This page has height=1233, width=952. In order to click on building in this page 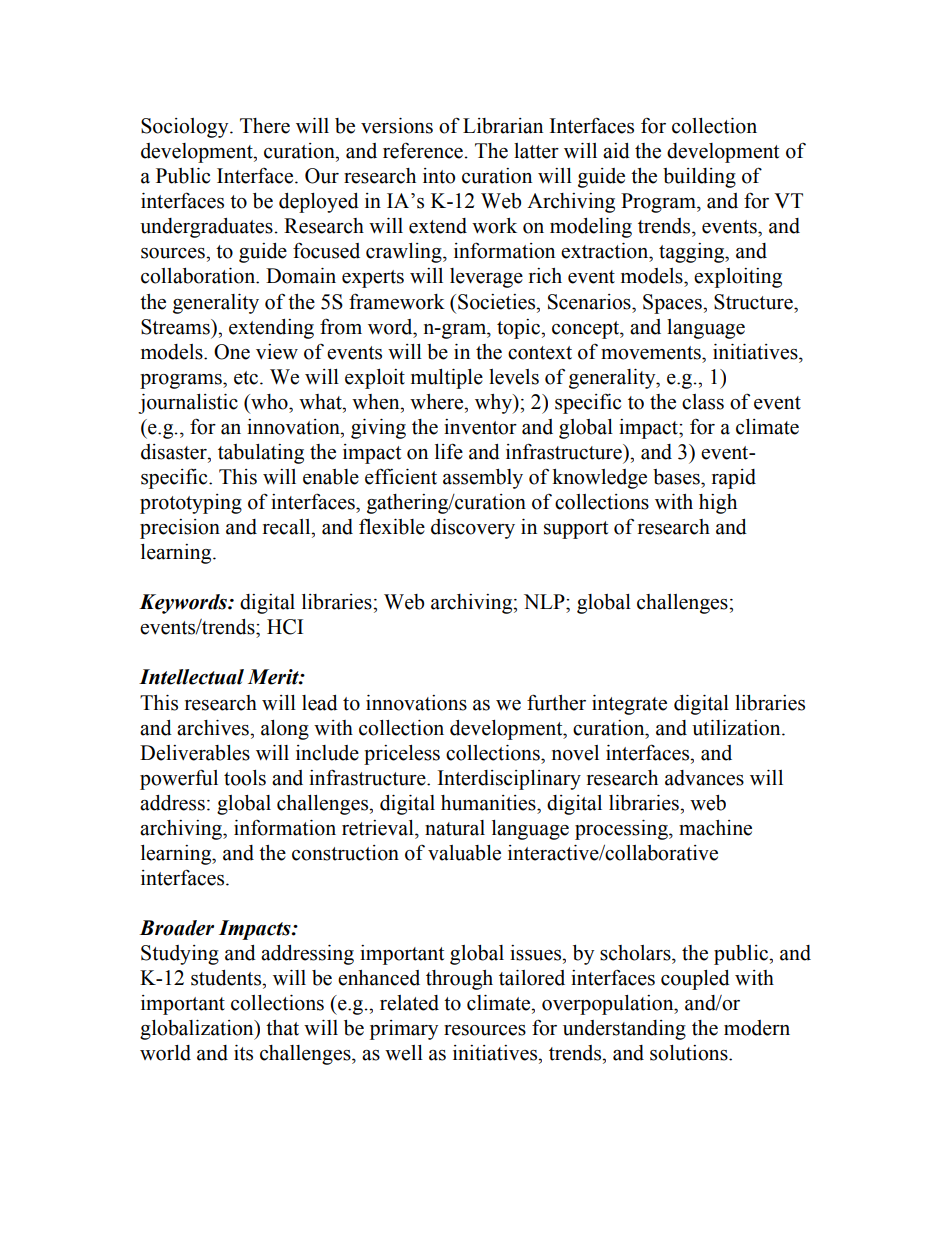, I will do `click(699, 178)`.
